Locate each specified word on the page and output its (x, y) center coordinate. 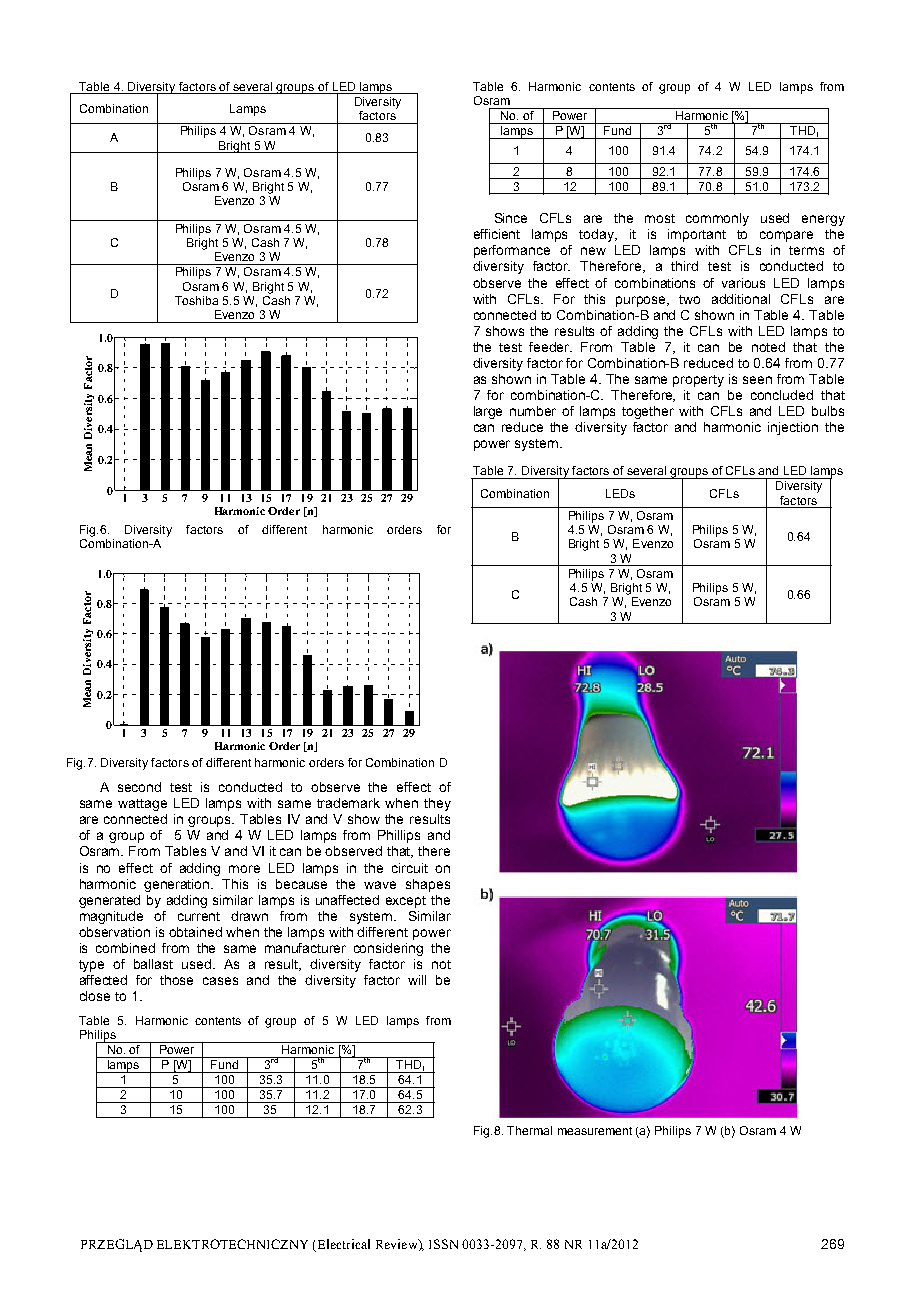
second (139, 787)
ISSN (443, 1244)
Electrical (344, 1244)
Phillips (399, 836)
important (697, 235)
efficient (497, 234)
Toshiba (196, 300)
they (437, 804)
